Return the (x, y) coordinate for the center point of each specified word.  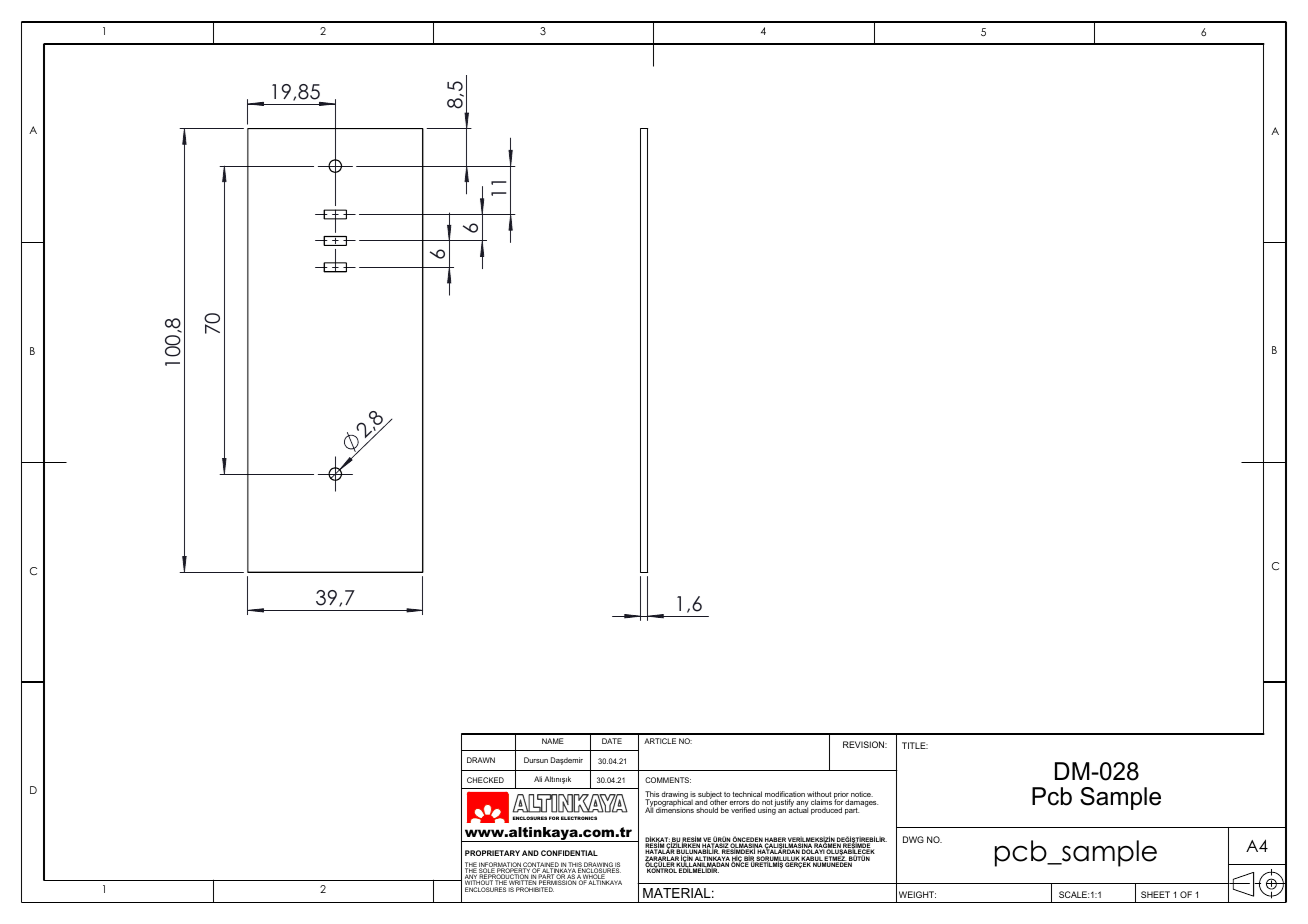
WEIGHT (917, 894)
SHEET (1155, 894)
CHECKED (485, 780)
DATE (612, 741)
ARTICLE (660, 741)
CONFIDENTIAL (569, 853)
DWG (913, 839)
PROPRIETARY (492, 853)
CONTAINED (541, 866)
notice (862, 794)
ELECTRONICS (579, 818)
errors (739, 804)
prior (842, 796)
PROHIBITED (535, 889)
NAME (553, 741)
